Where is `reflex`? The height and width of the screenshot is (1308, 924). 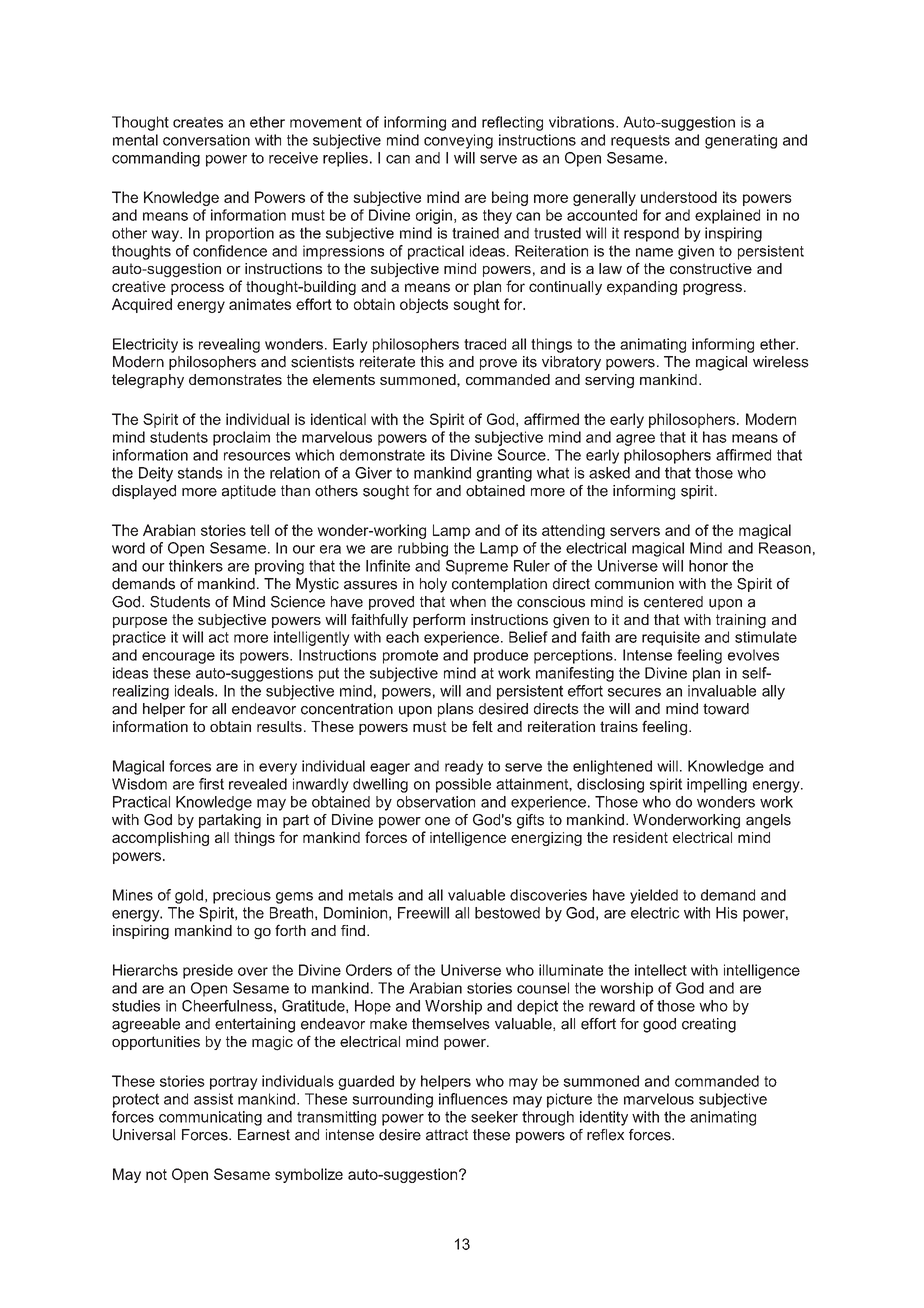
reflex is located at coordinates (605, 1135).
